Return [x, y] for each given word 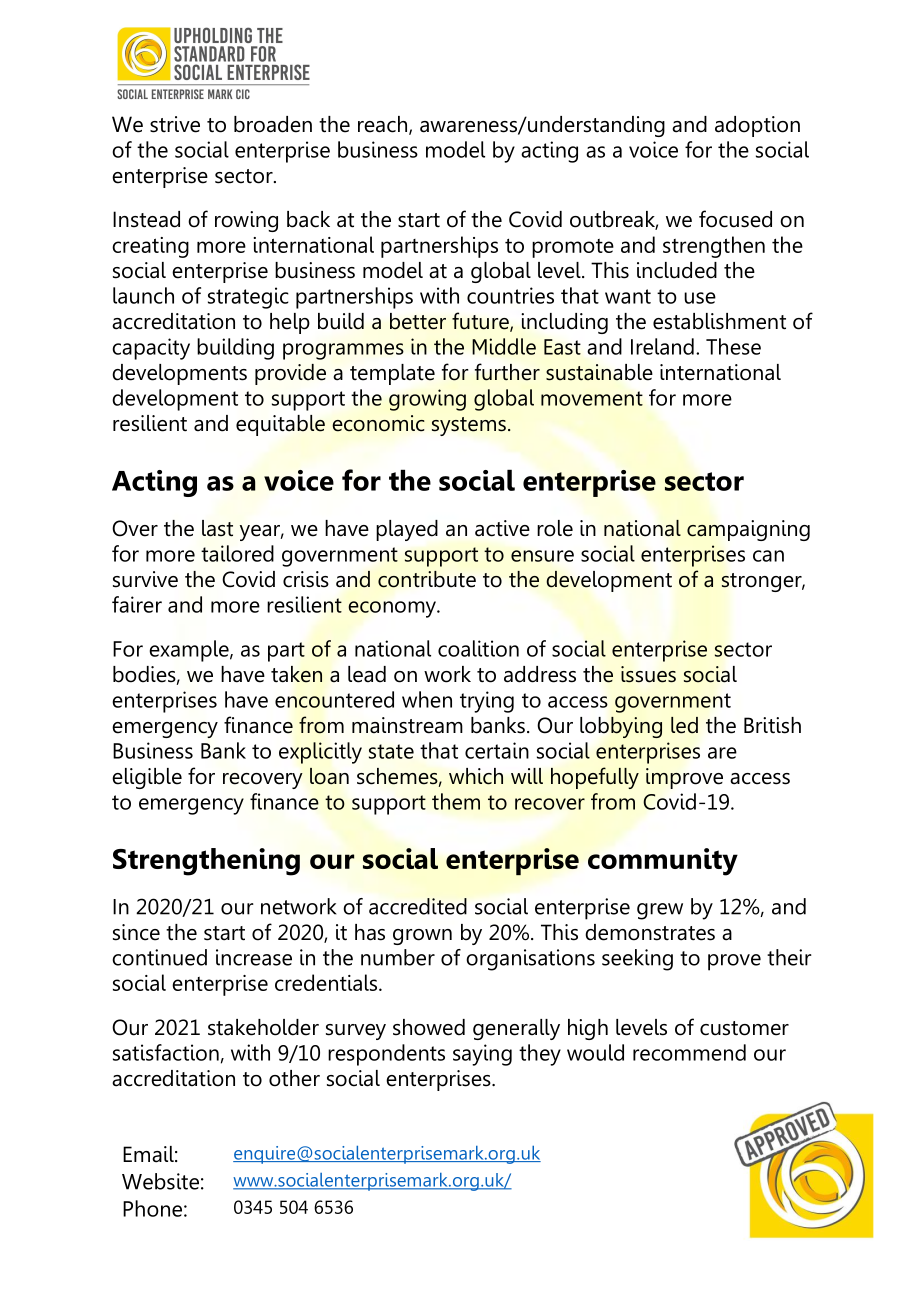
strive [175, 124]
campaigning [748, 530]
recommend [689, 1052]
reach [384, 125]
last [217, 528]
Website [160, 1181]
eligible [147, 778]
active [502, 528]
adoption [757, 126]
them [456, 801]
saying [482, 1055]
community [663, 862]
